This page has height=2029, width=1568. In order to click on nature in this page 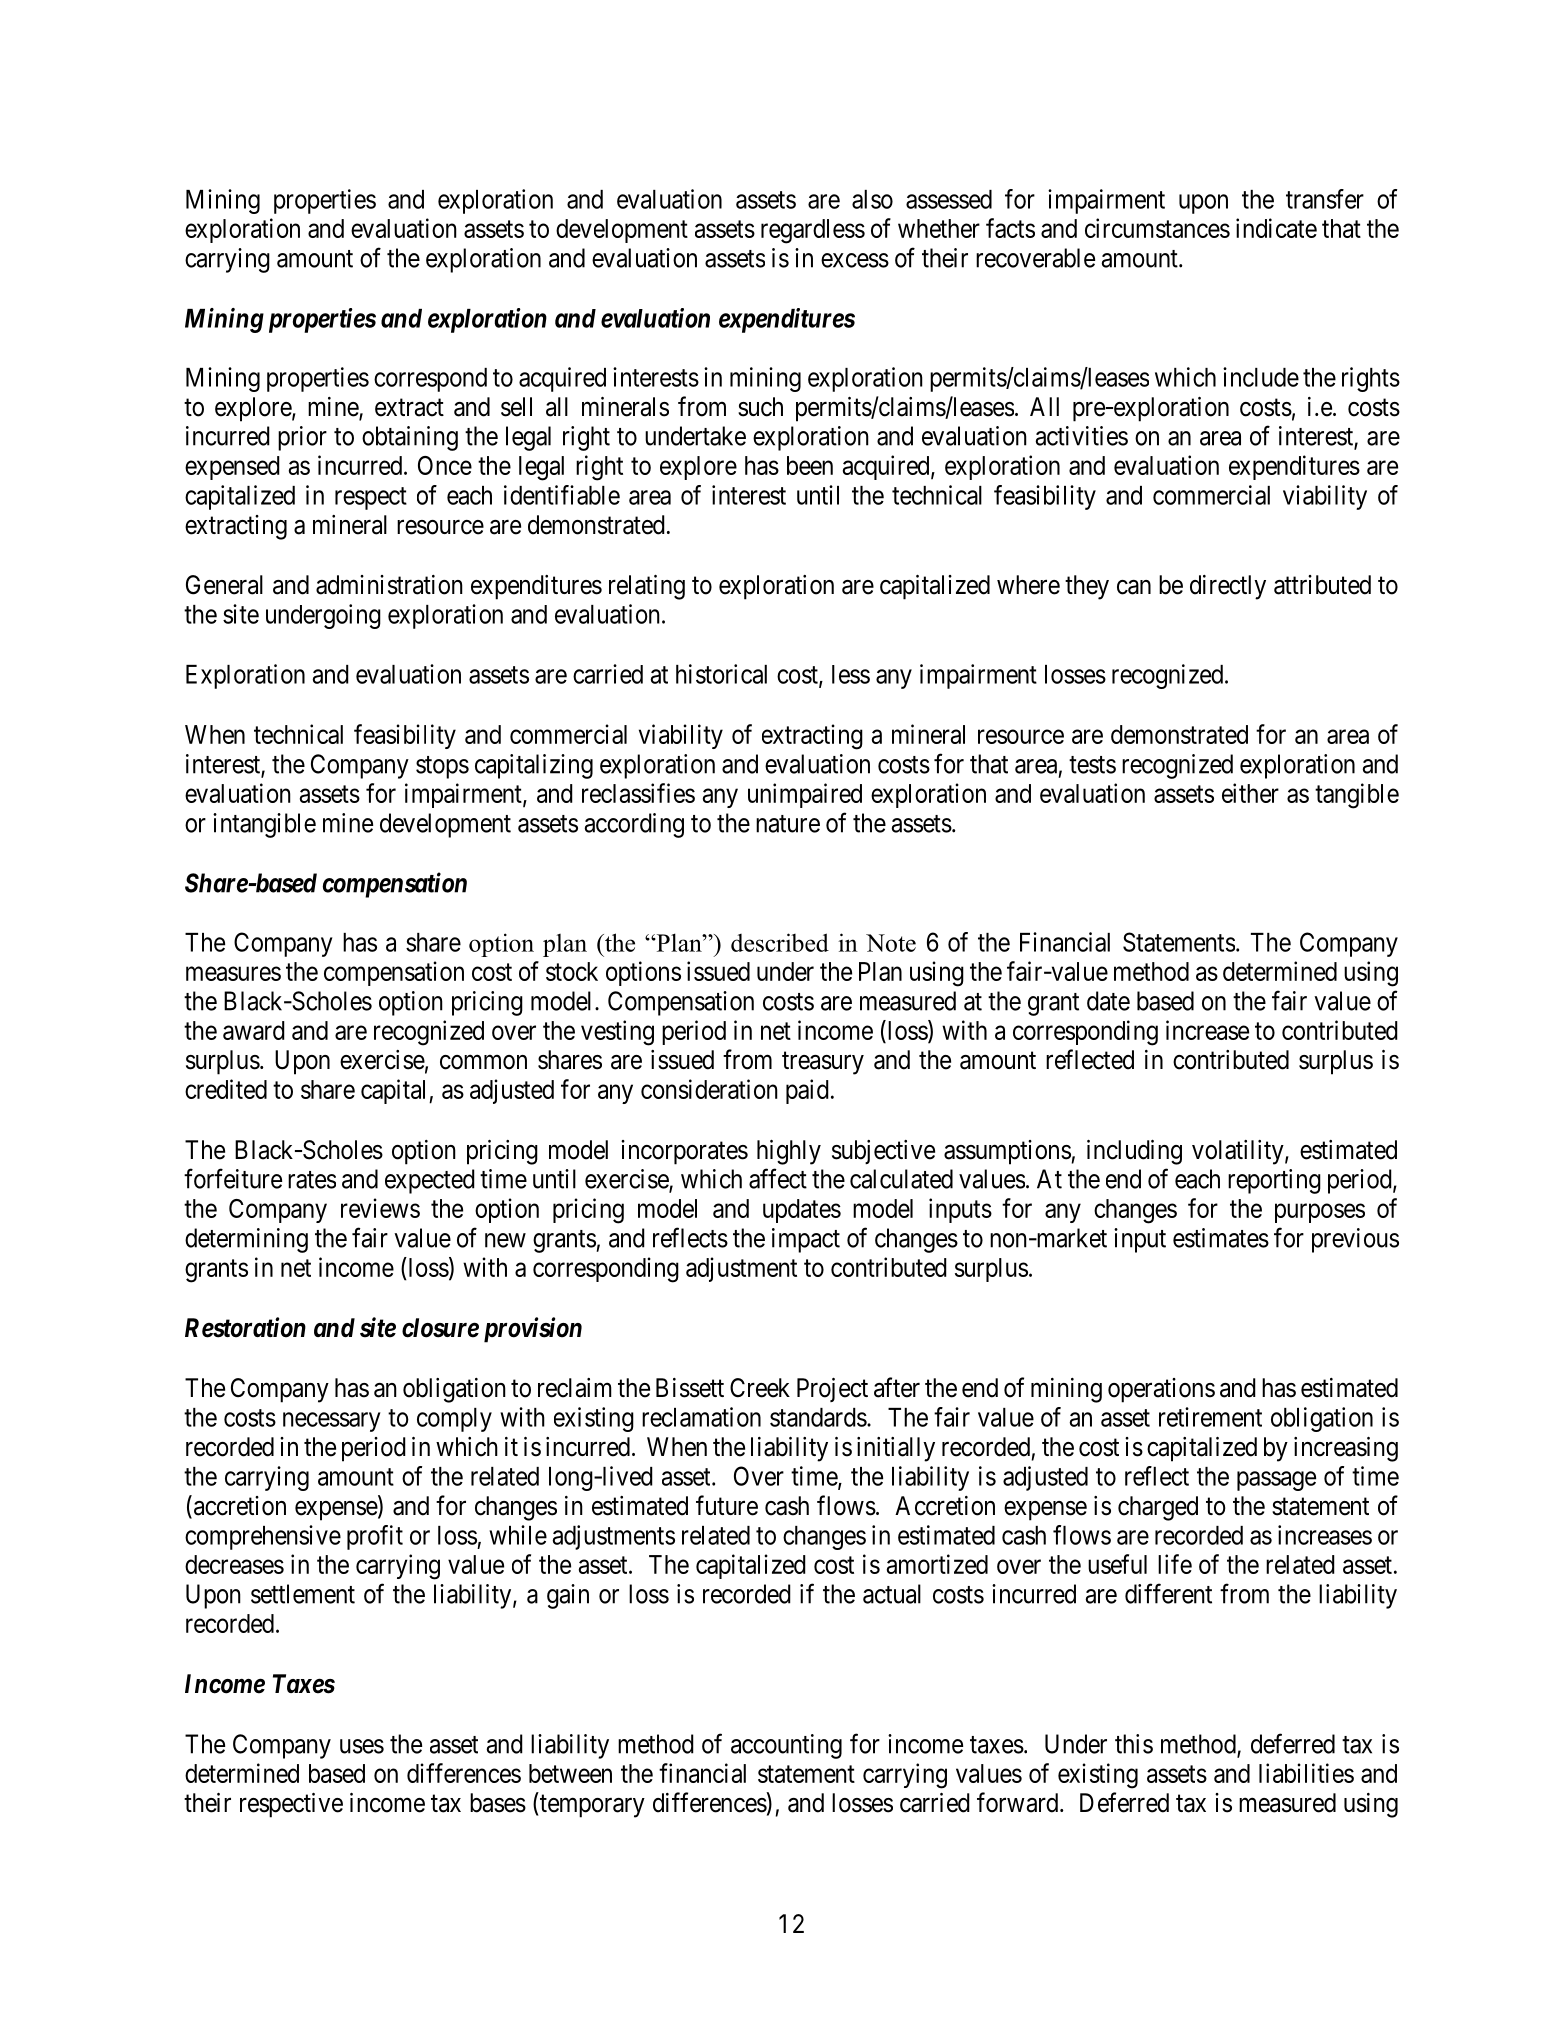, I will do `click(788, 824)`.
